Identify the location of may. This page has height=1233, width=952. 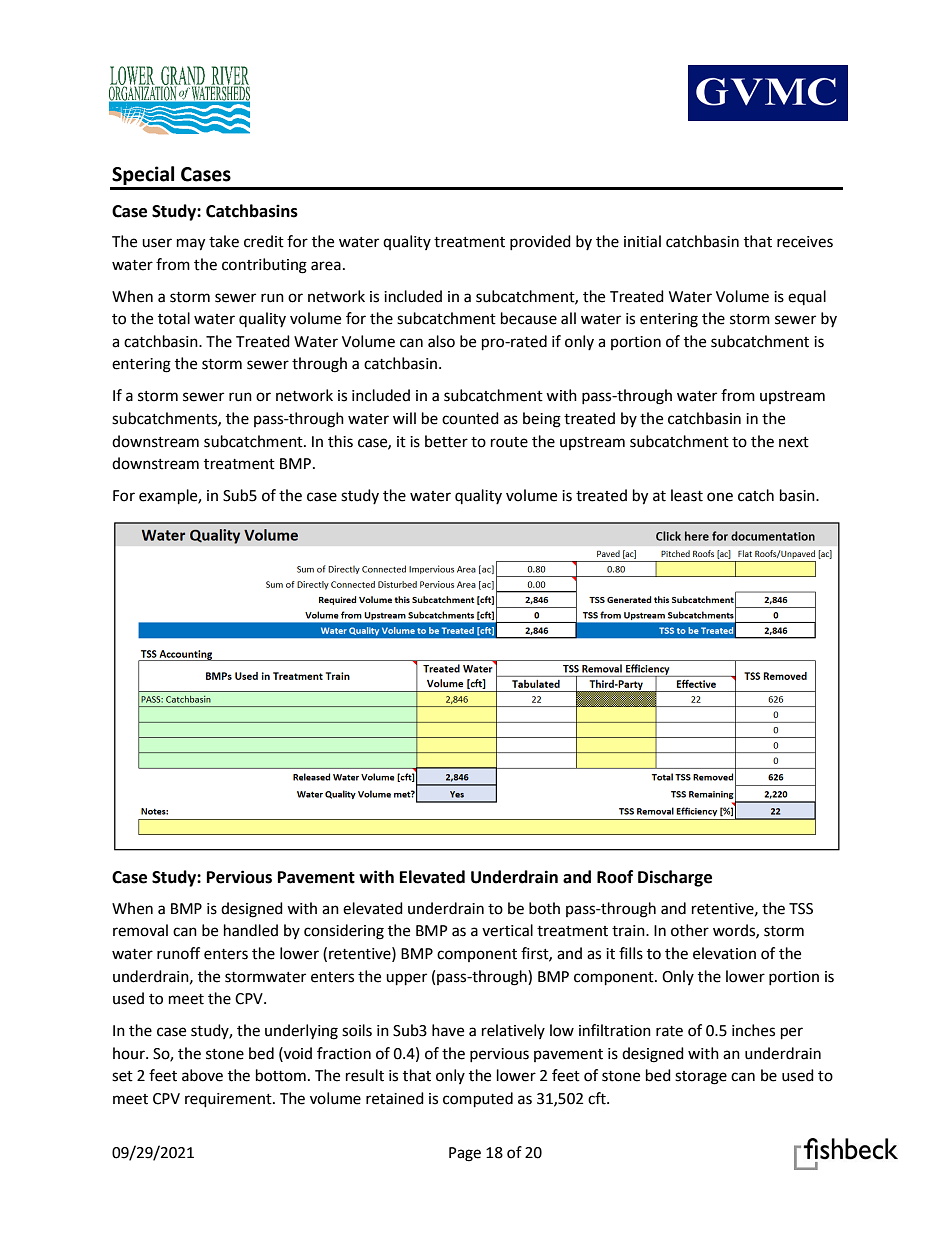
(191, 244).
